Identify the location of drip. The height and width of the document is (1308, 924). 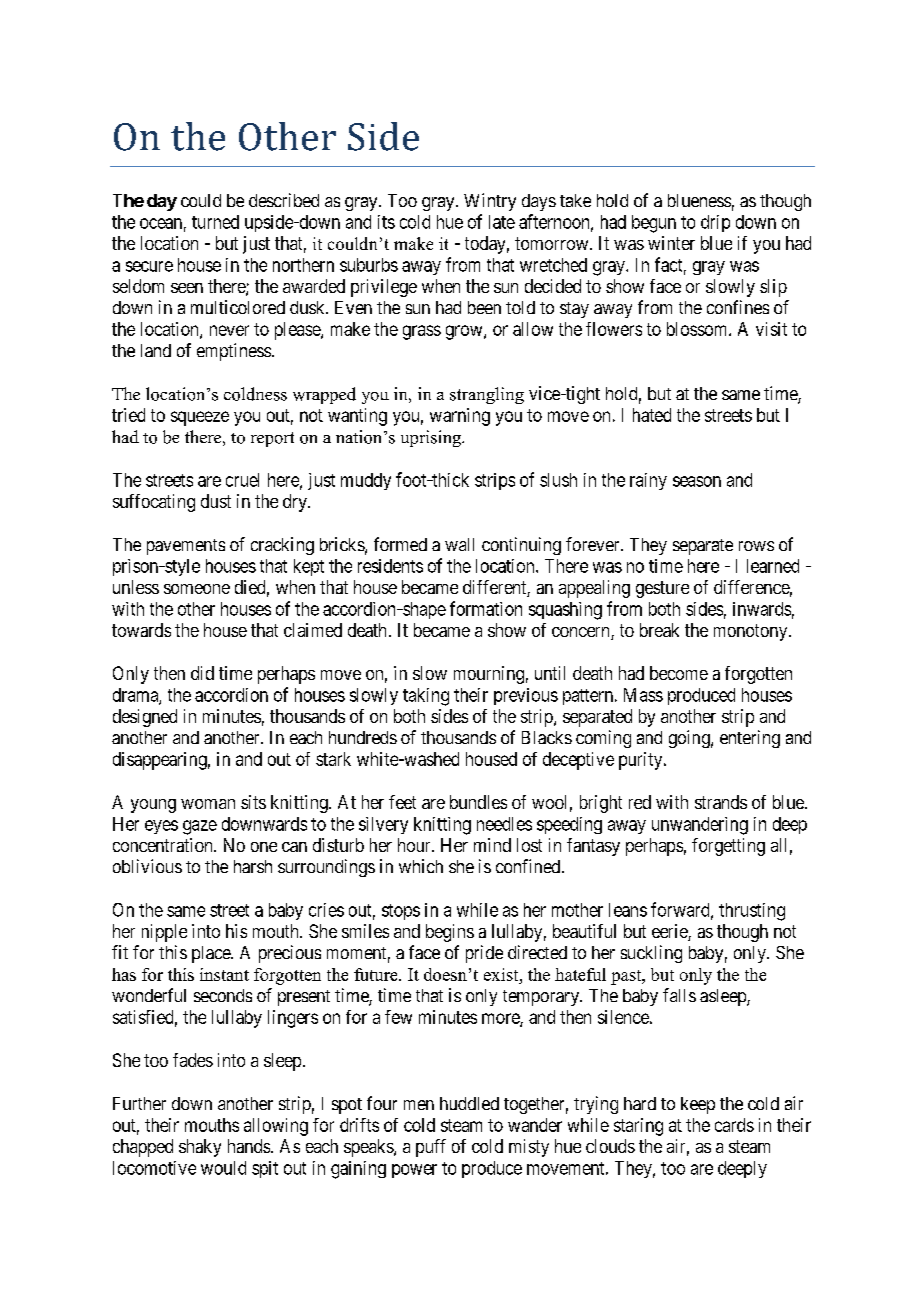
(715, 223).
